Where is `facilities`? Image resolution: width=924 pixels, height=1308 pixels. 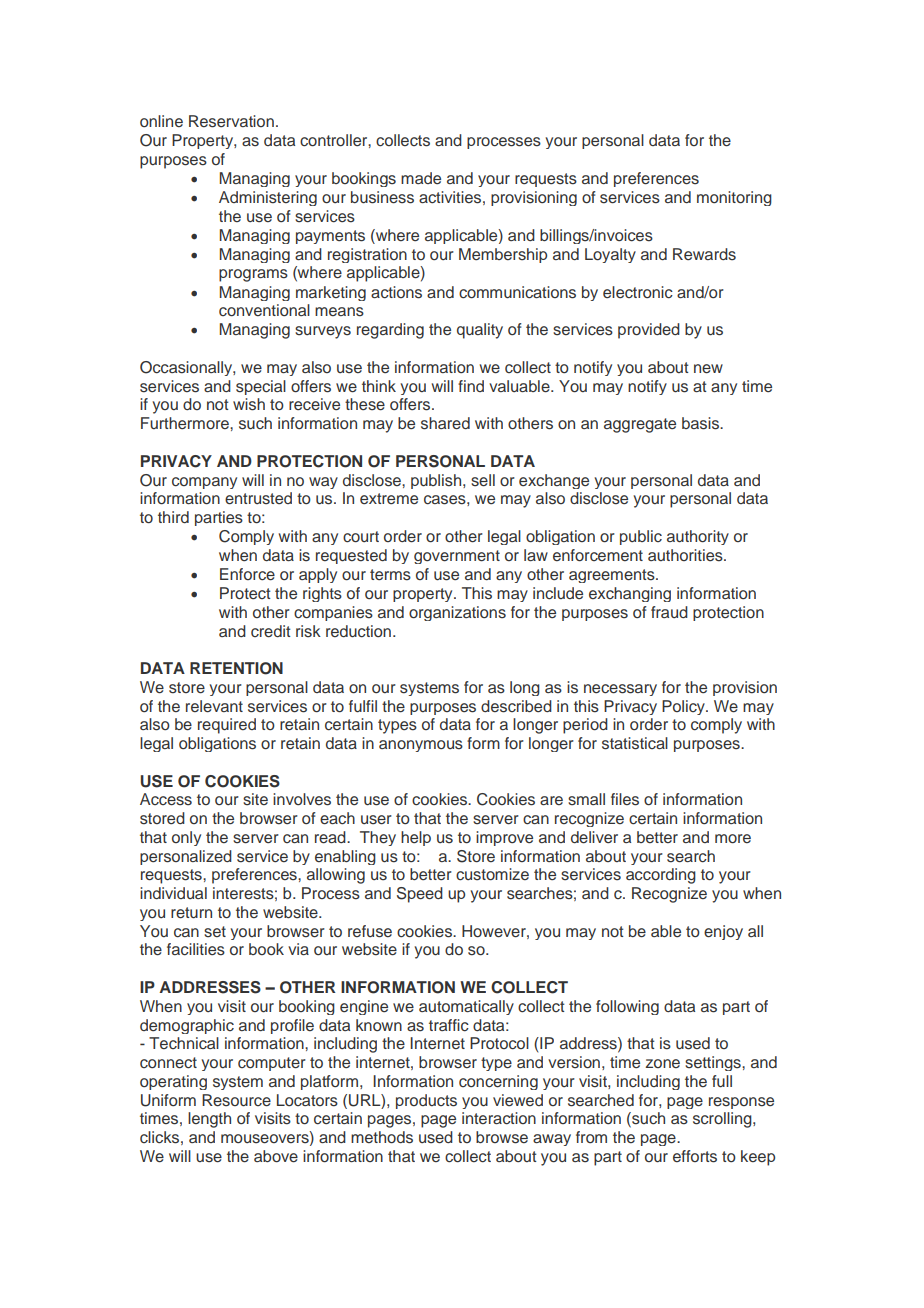 facilities is located at coordinates (196, 949).
